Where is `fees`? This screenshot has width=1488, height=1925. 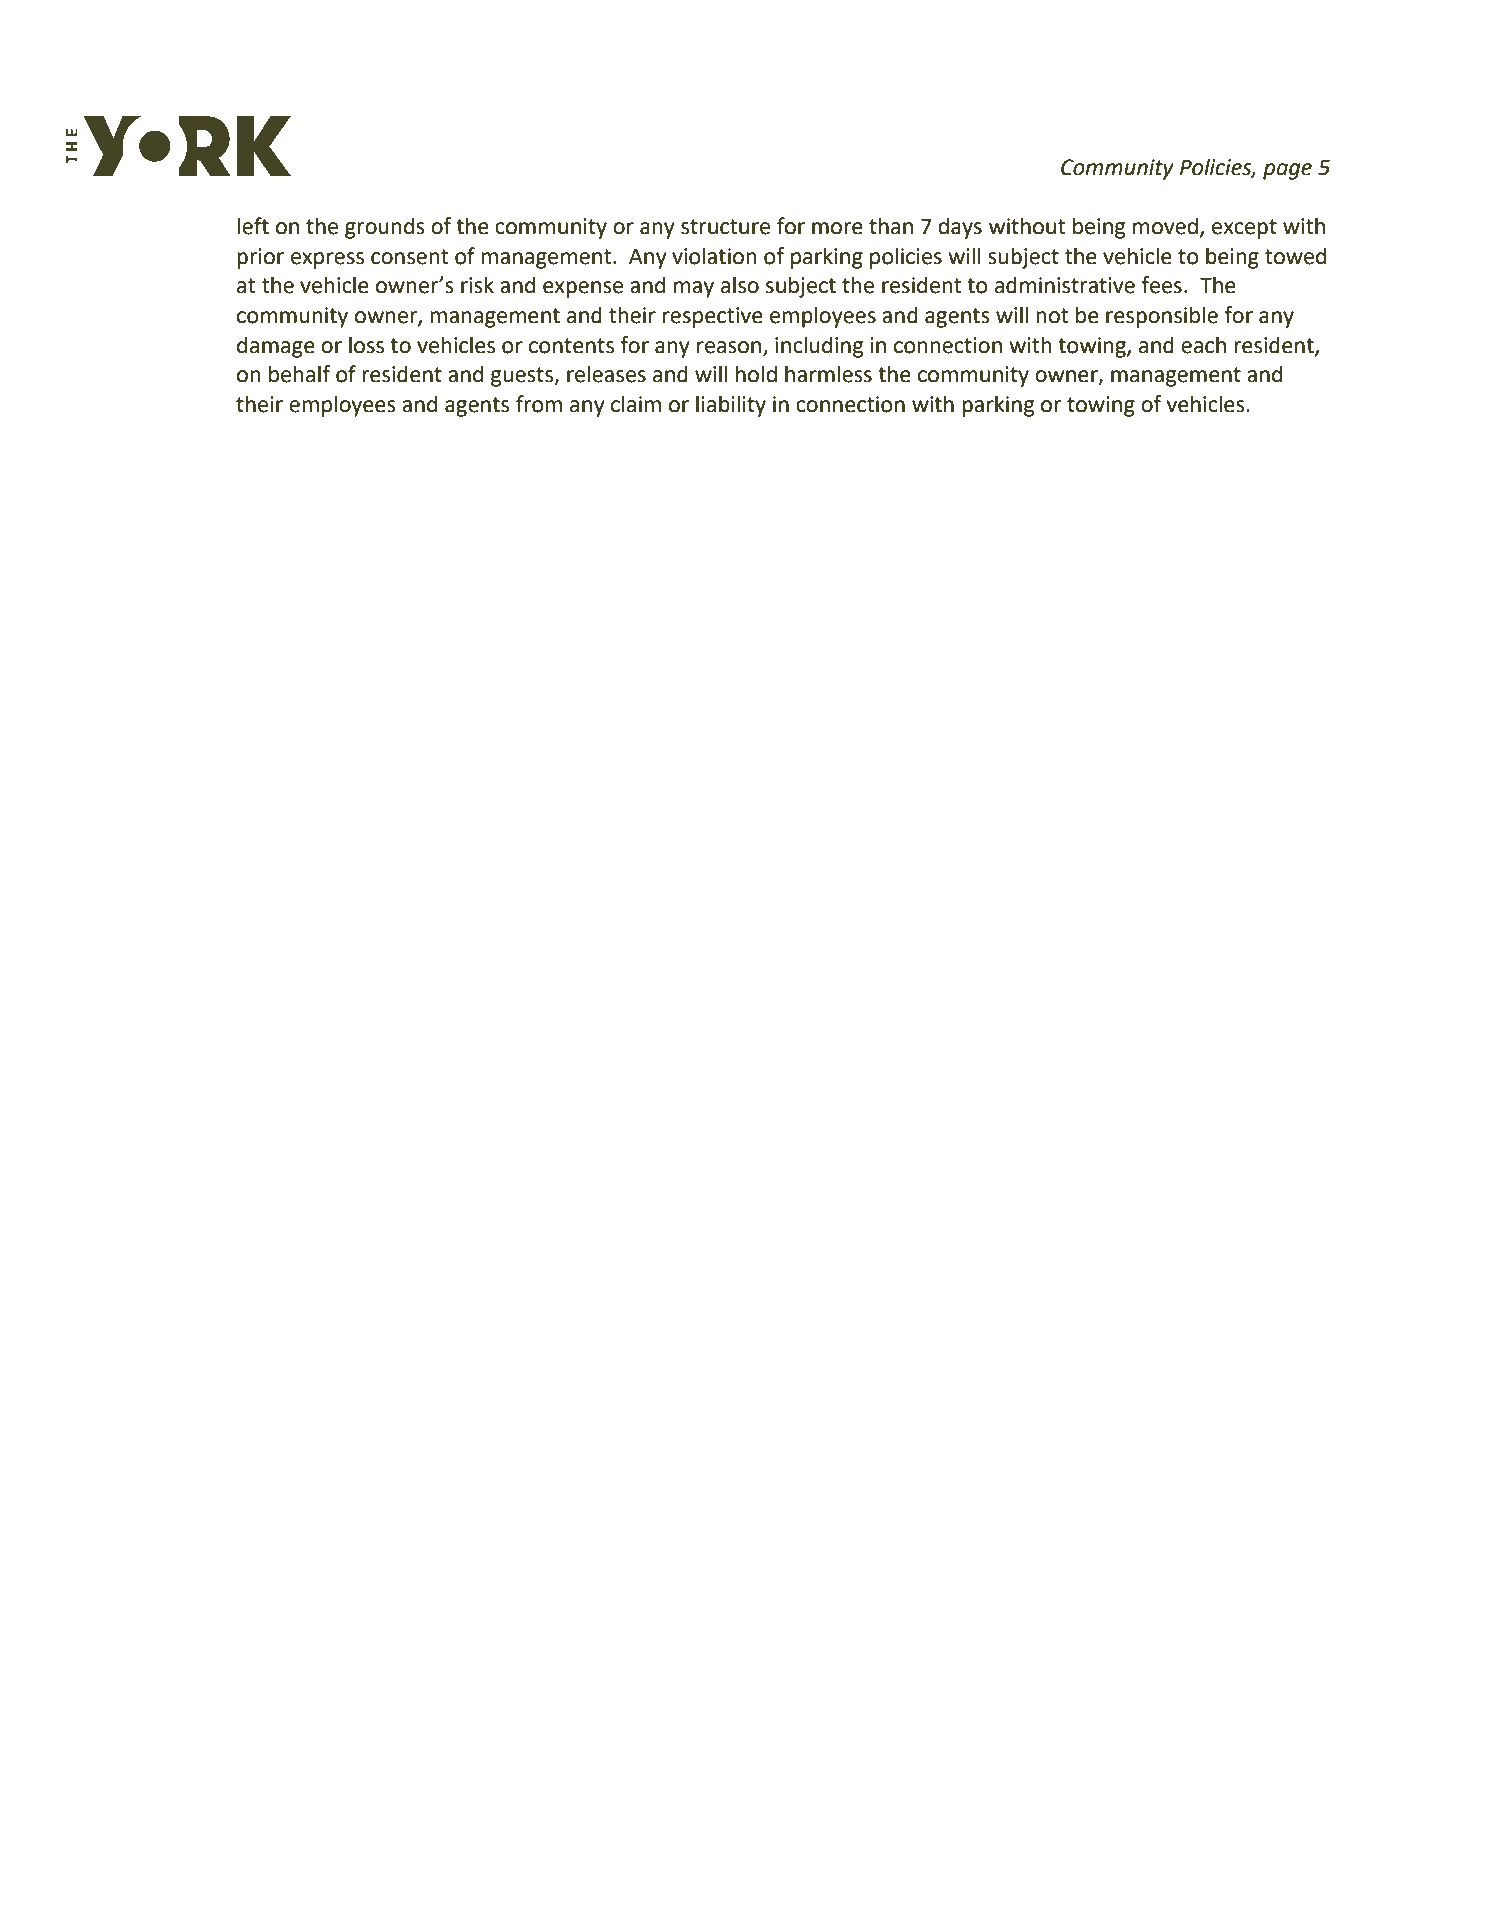
fees is located at coordinates (1161, 285).
